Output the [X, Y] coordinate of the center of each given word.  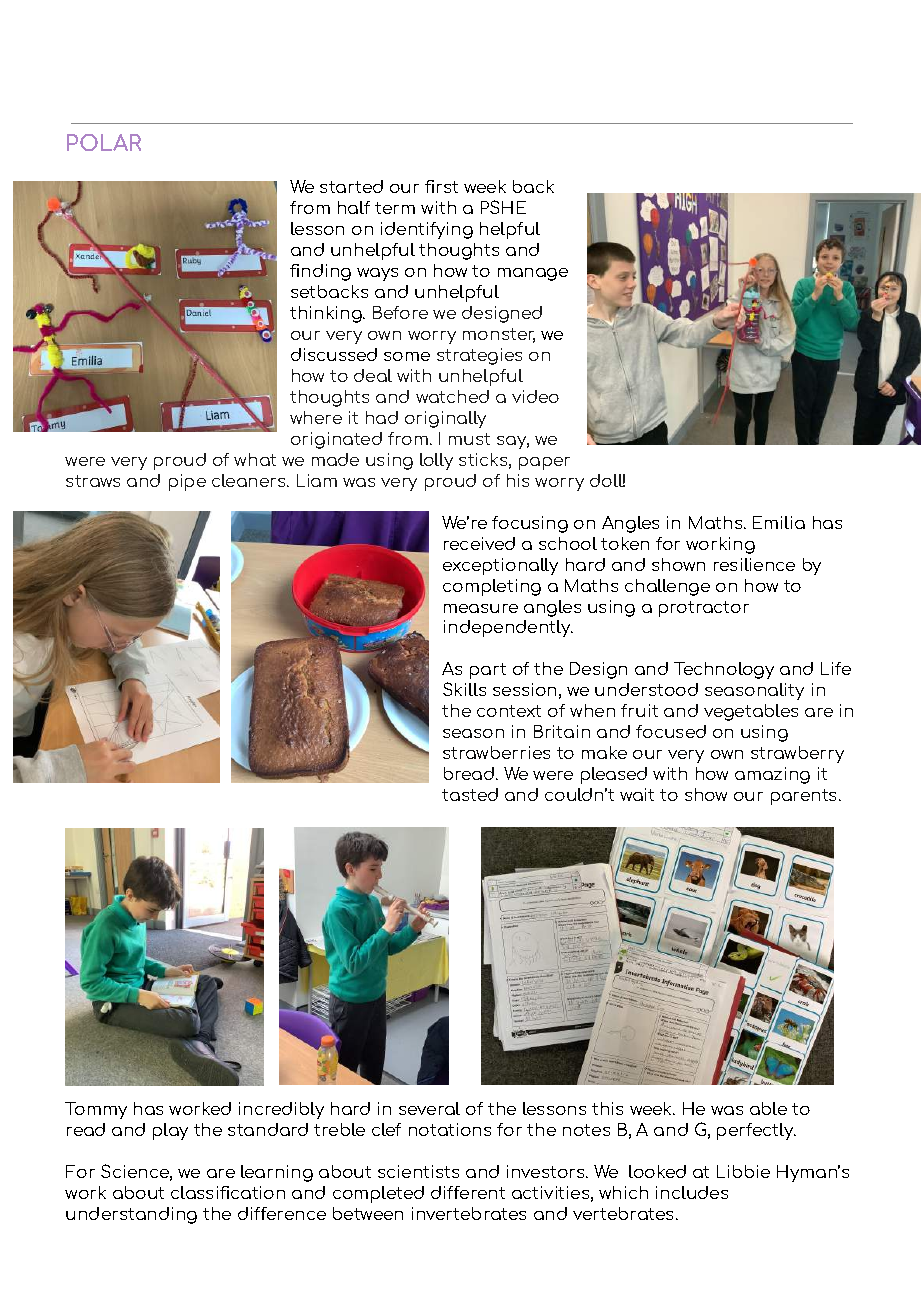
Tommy [96, 1110]
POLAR [104, 142]
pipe [187, 482]
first [441, 186]
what [255, 459]
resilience [754, 564]
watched [452, 396]
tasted [470, 794]
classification [228, 1192]
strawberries [496, 752]
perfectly [756, 1131]
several [429, 1108]
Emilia [779, 522]
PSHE [503, 207]
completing [492, 587]
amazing [772, 775]
